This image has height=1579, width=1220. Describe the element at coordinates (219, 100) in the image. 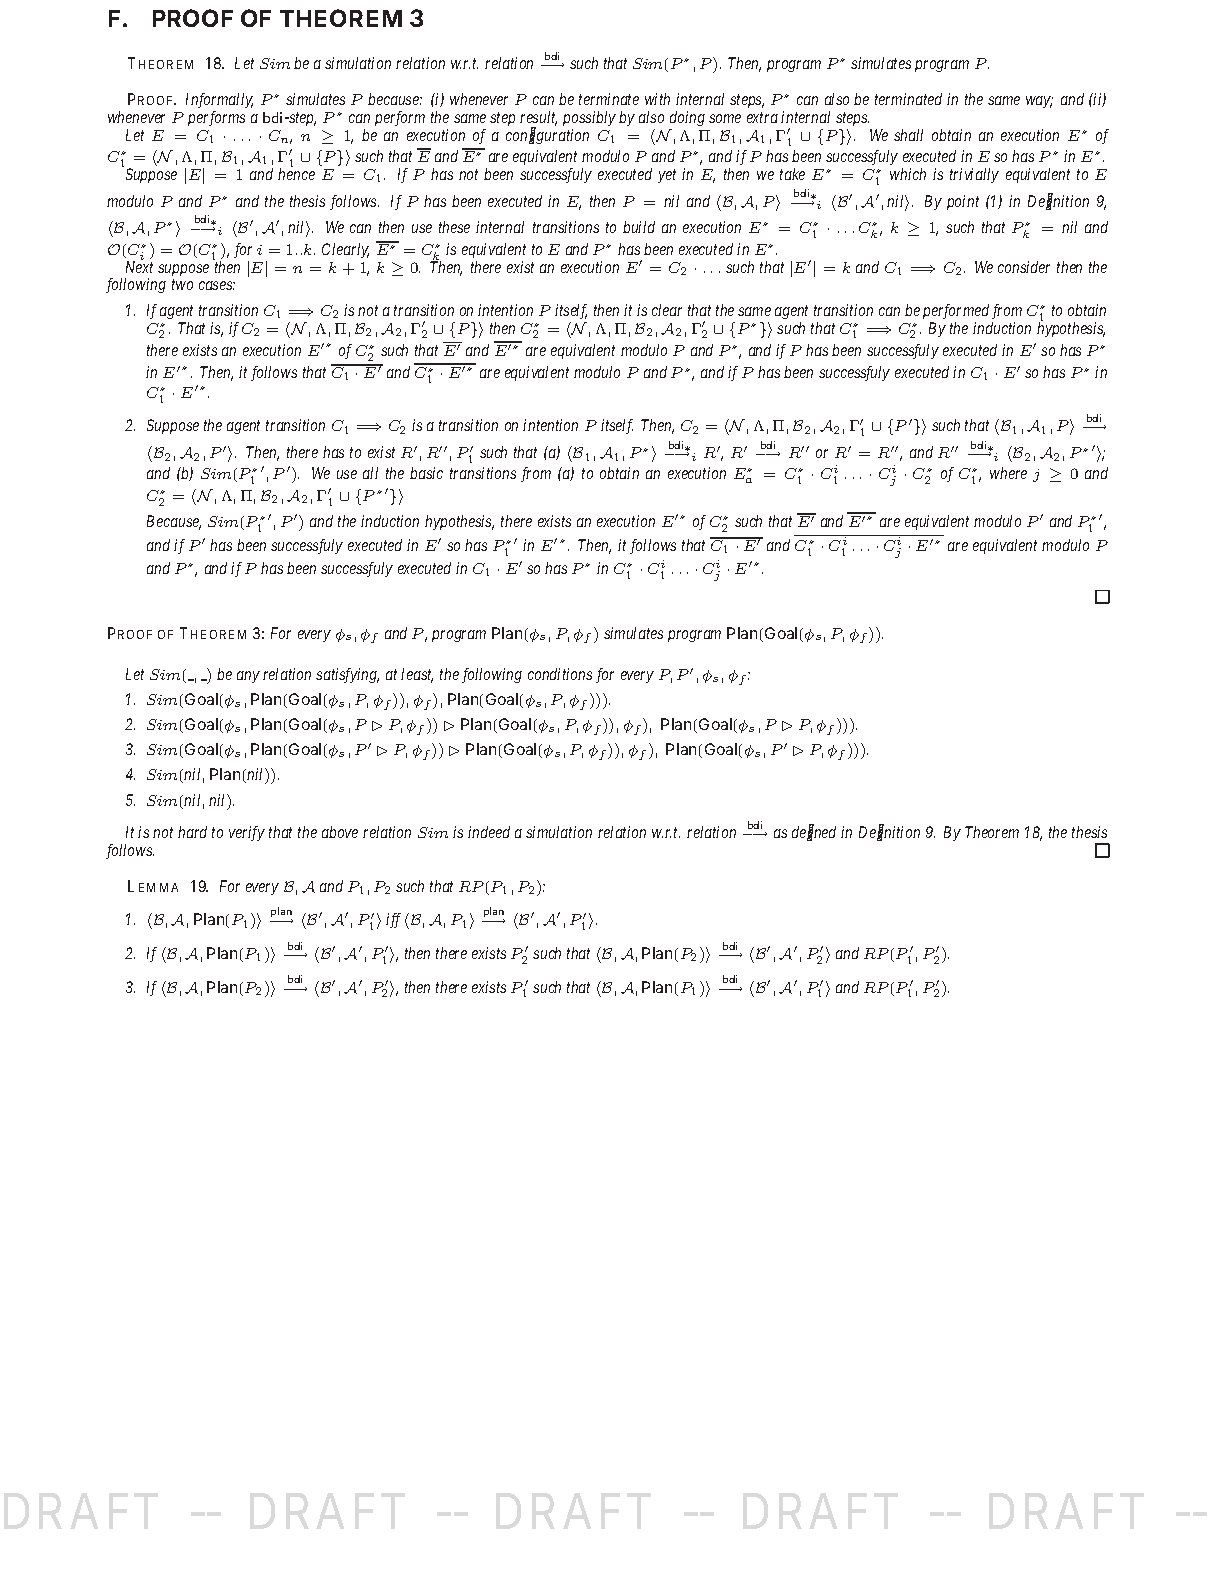

I see `Informally` at that location.
